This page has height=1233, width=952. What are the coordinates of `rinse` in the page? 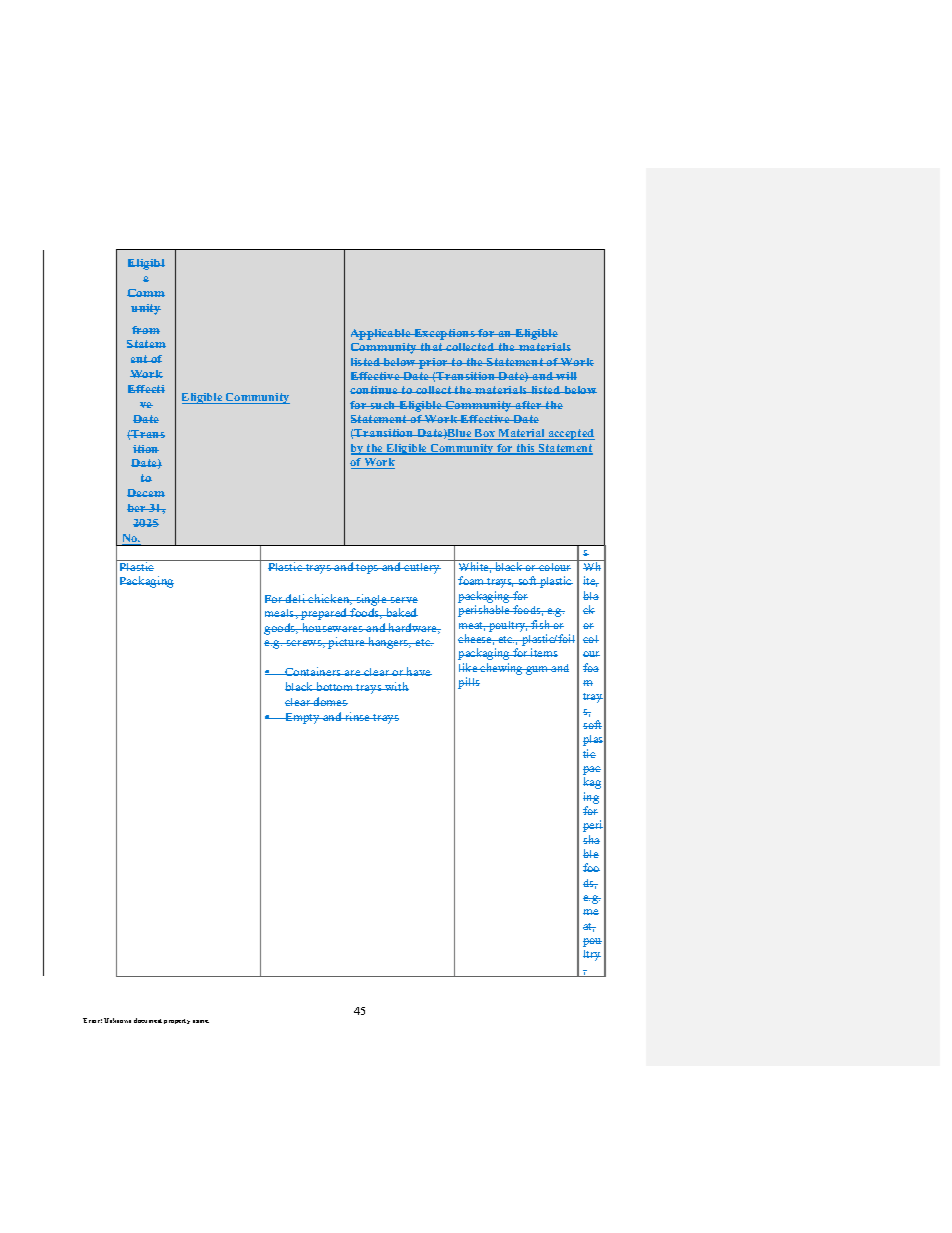 It's located at (358, 716).
